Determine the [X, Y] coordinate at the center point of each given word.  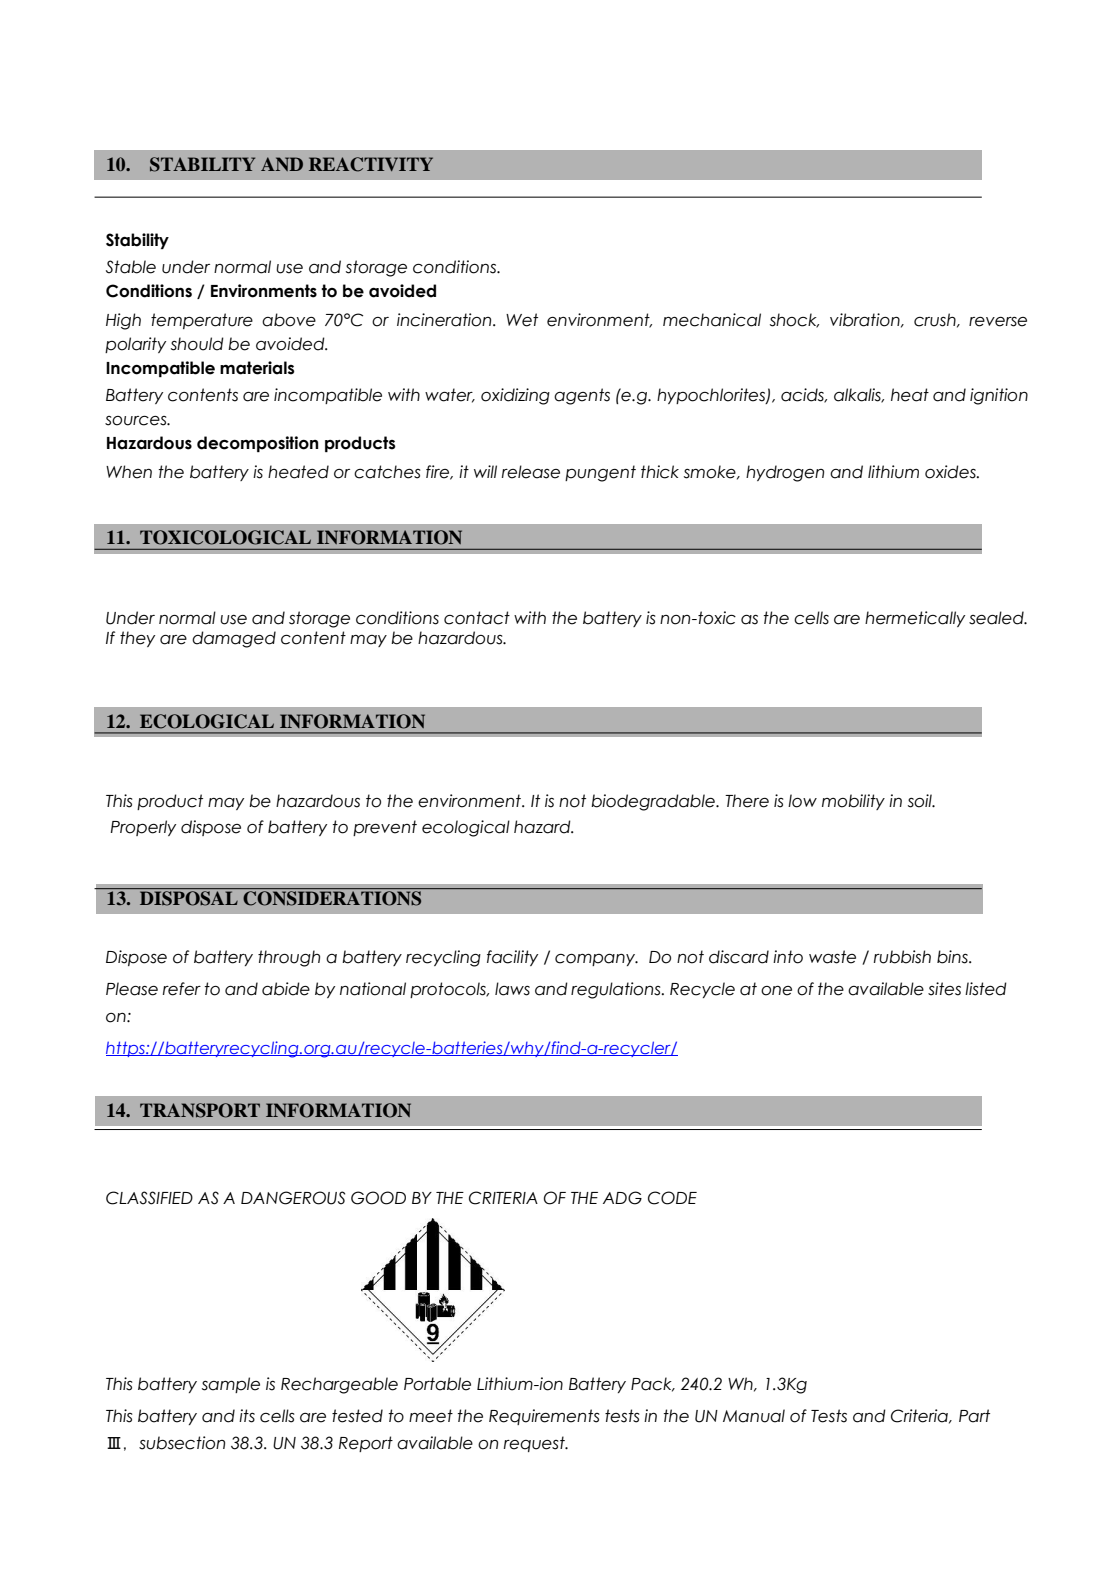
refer [182, 989]
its [247, 1416]
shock [794, 320]
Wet [522, 320]
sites [944, 989]
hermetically [915, 619]
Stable [131, 267]
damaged [234, 639]
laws [512, 989]
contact [477, 618]
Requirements [544, 1417]
